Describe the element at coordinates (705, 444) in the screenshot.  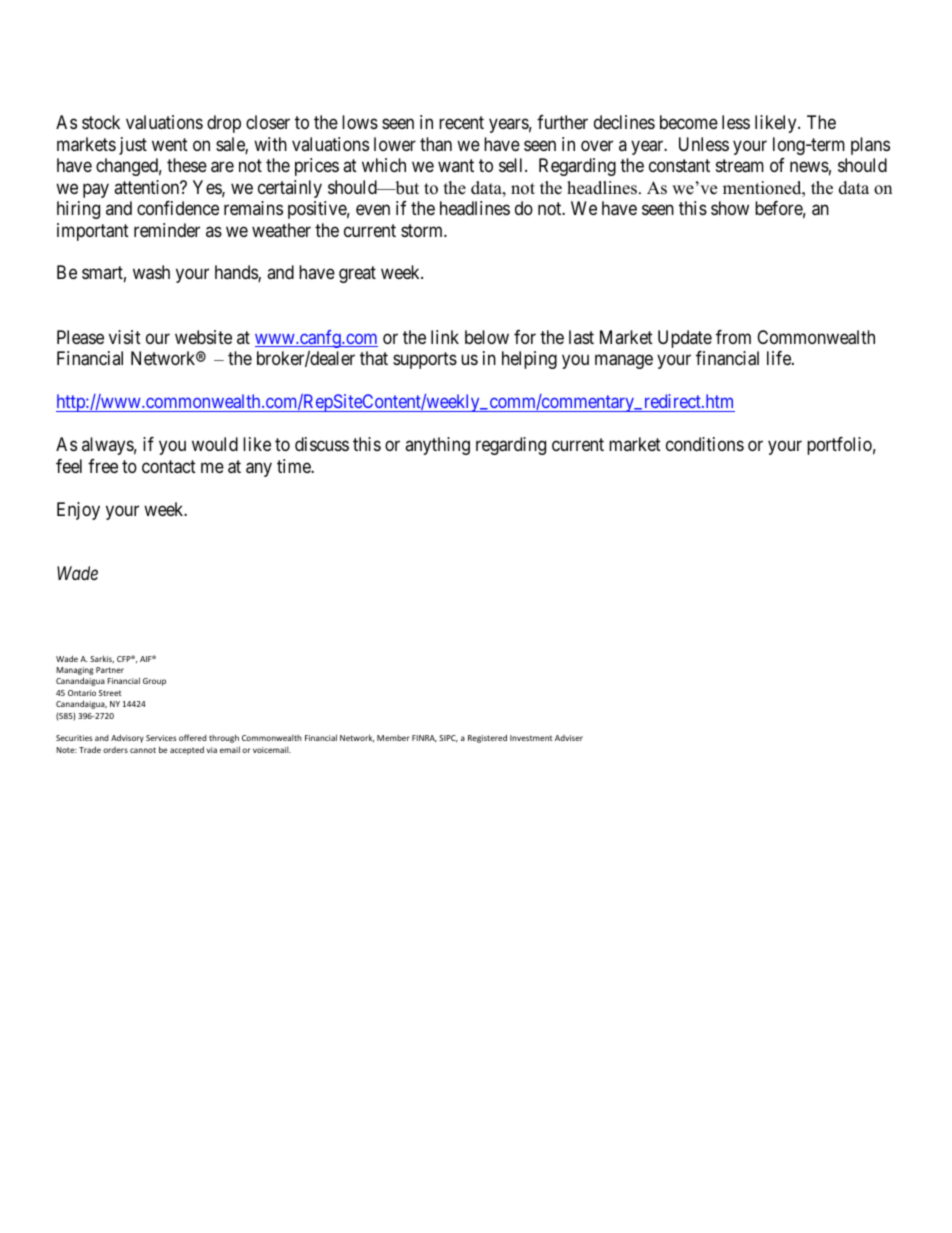
I see `conditions` at that location.
